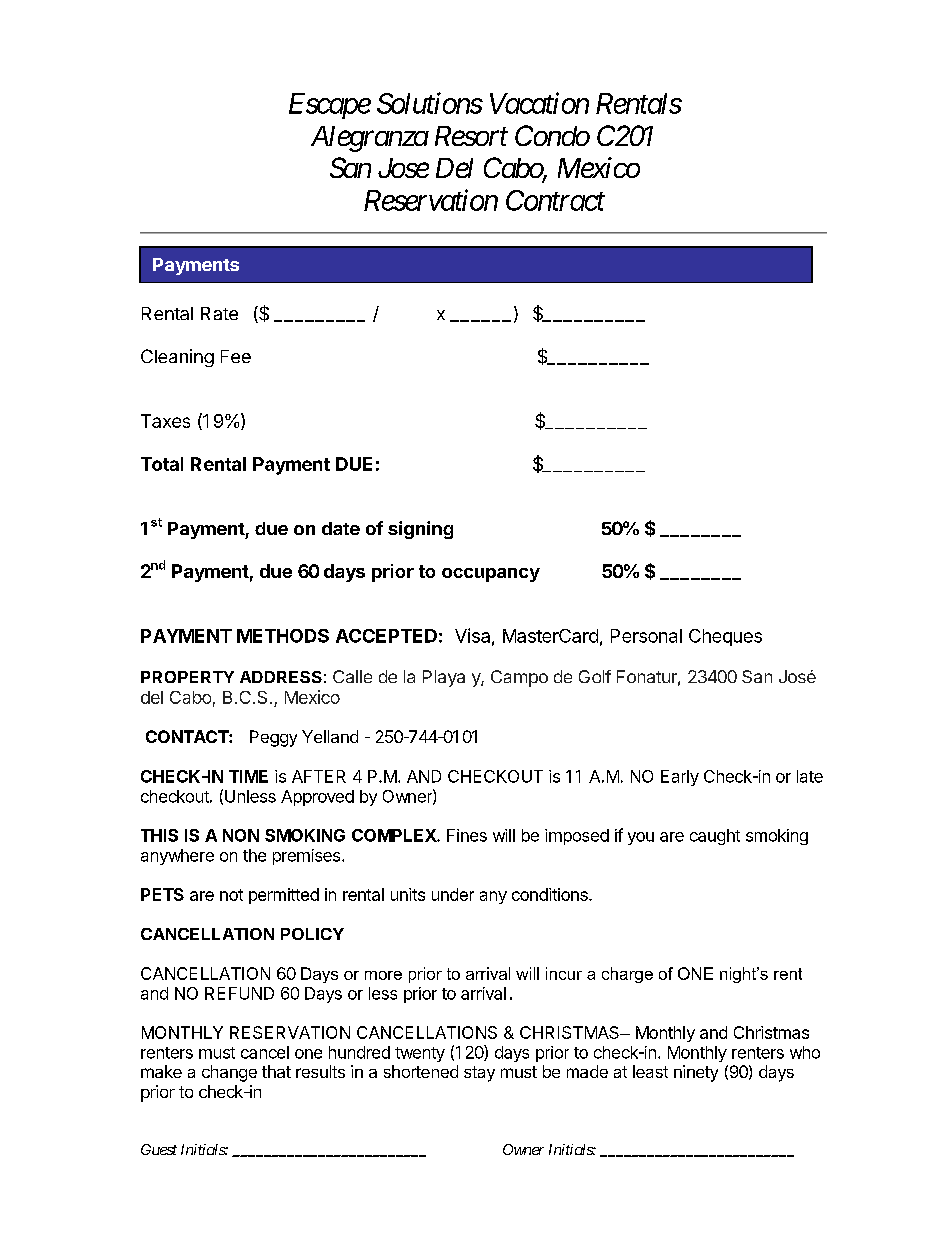  I want to click on stay, so click(479, 1074).
